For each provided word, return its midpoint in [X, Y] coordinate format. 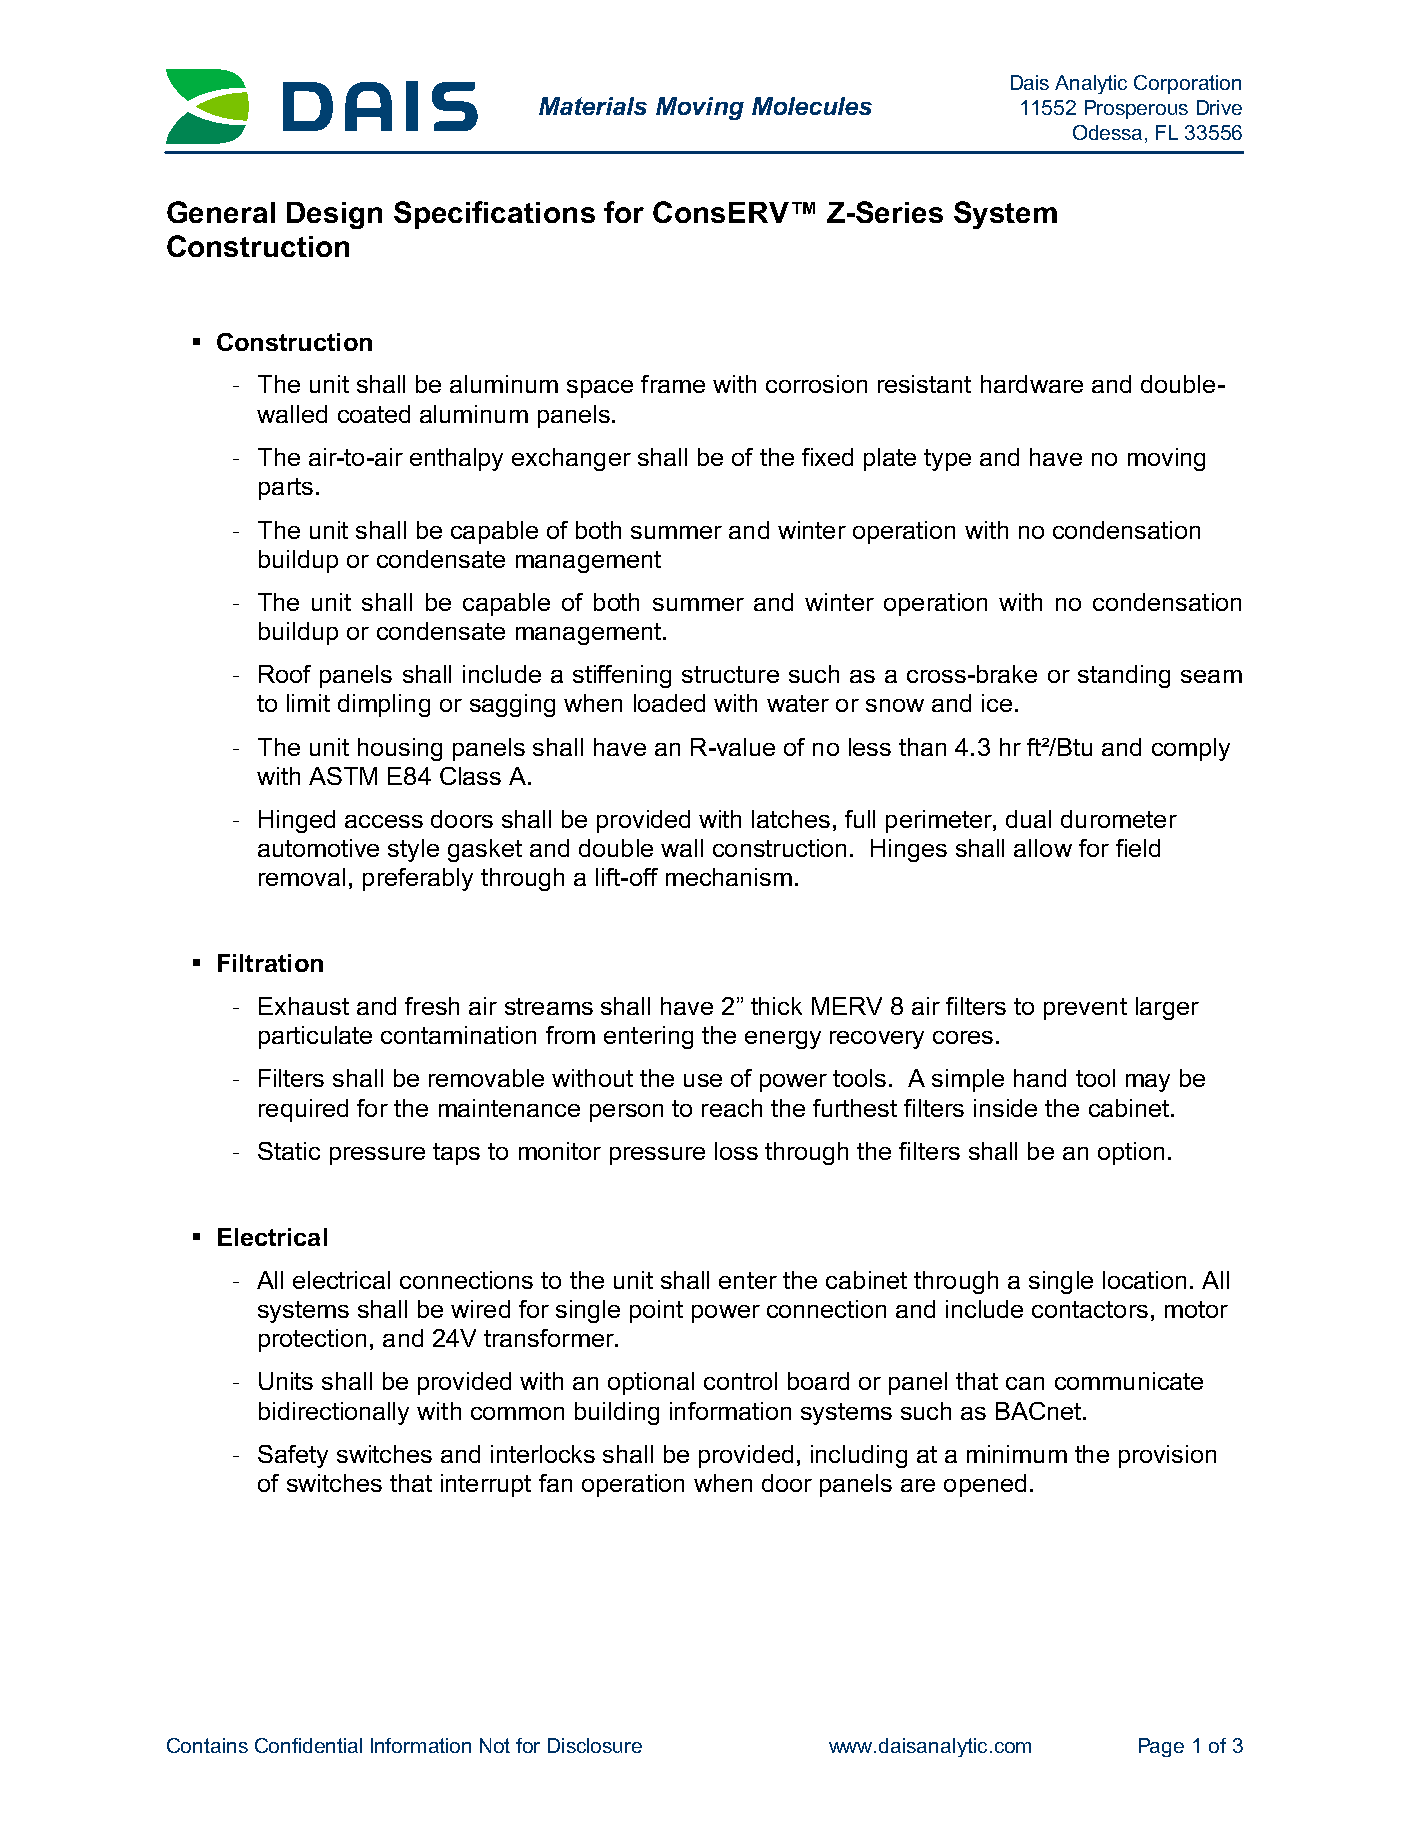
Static [289, 1151]
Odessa [1107, 132]
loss [736, 1151]
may [1148, 1083]
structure [730, 674]
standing [1124, 676]
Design [334, 215]
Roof [285, 674]
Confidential [308, 1745]
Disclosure [595, 1745]
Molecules [812, 106]
